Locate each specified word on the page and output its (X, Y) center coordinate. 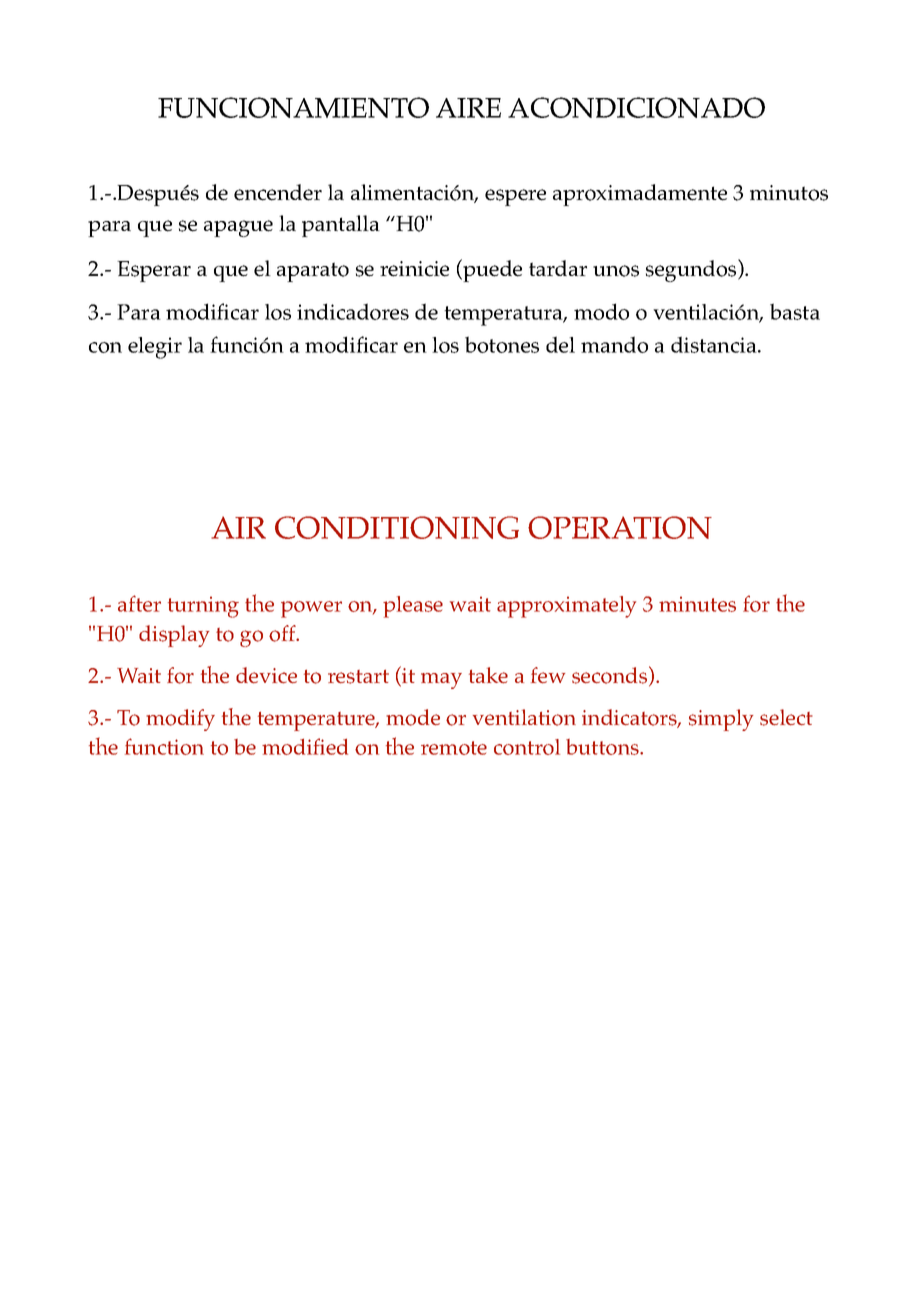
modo (601, 311)
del (560, 344)
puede (491, 270)
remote (454, 748)
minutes (697, 604)
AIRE (468, 108)
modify (180, 720)
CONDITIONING (397, 527)
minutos (789, 193)
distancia (715, 344)
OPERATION (620, 527)
